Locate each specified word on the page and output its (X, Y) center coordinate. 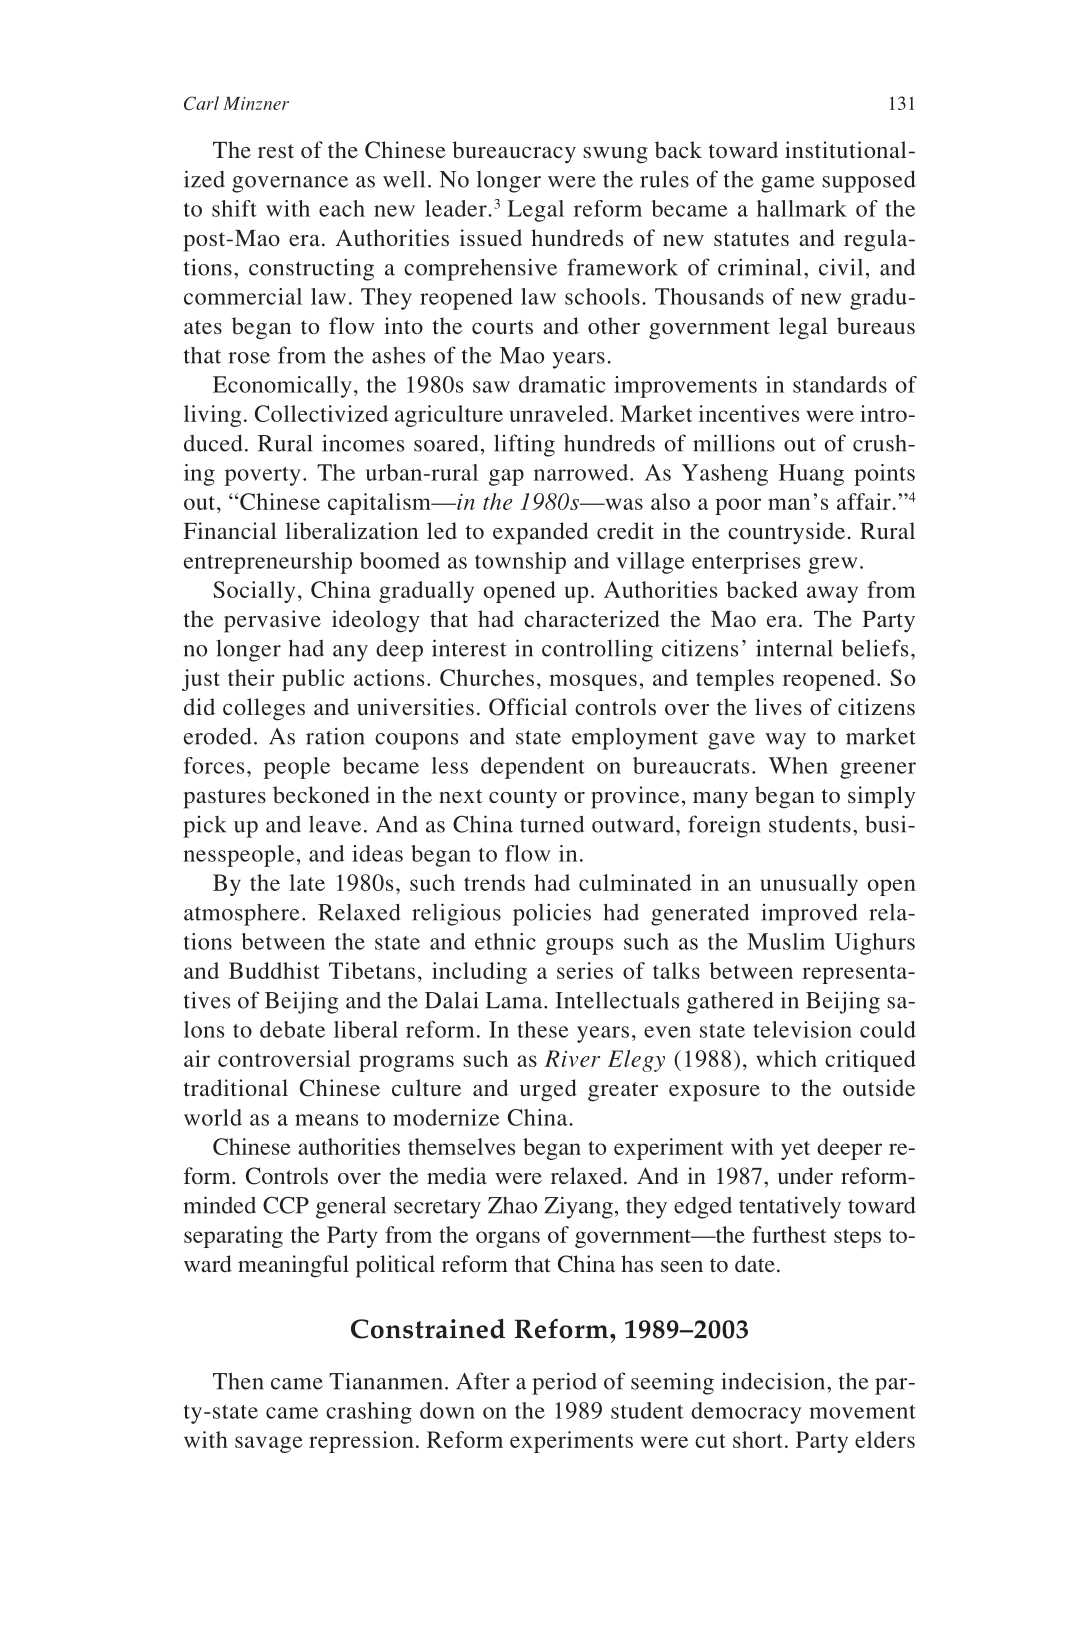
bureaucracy (514, 152)
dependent (532, 768)
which (786, 1058)
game (788, 184)
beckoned (321, 795)
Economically (282, 387)
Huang (811, 475)
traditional (236, 1087)
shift (234, 208)
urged (548, 1090)
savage (269, 1444)
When (798, 765)
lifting (524, 445)
